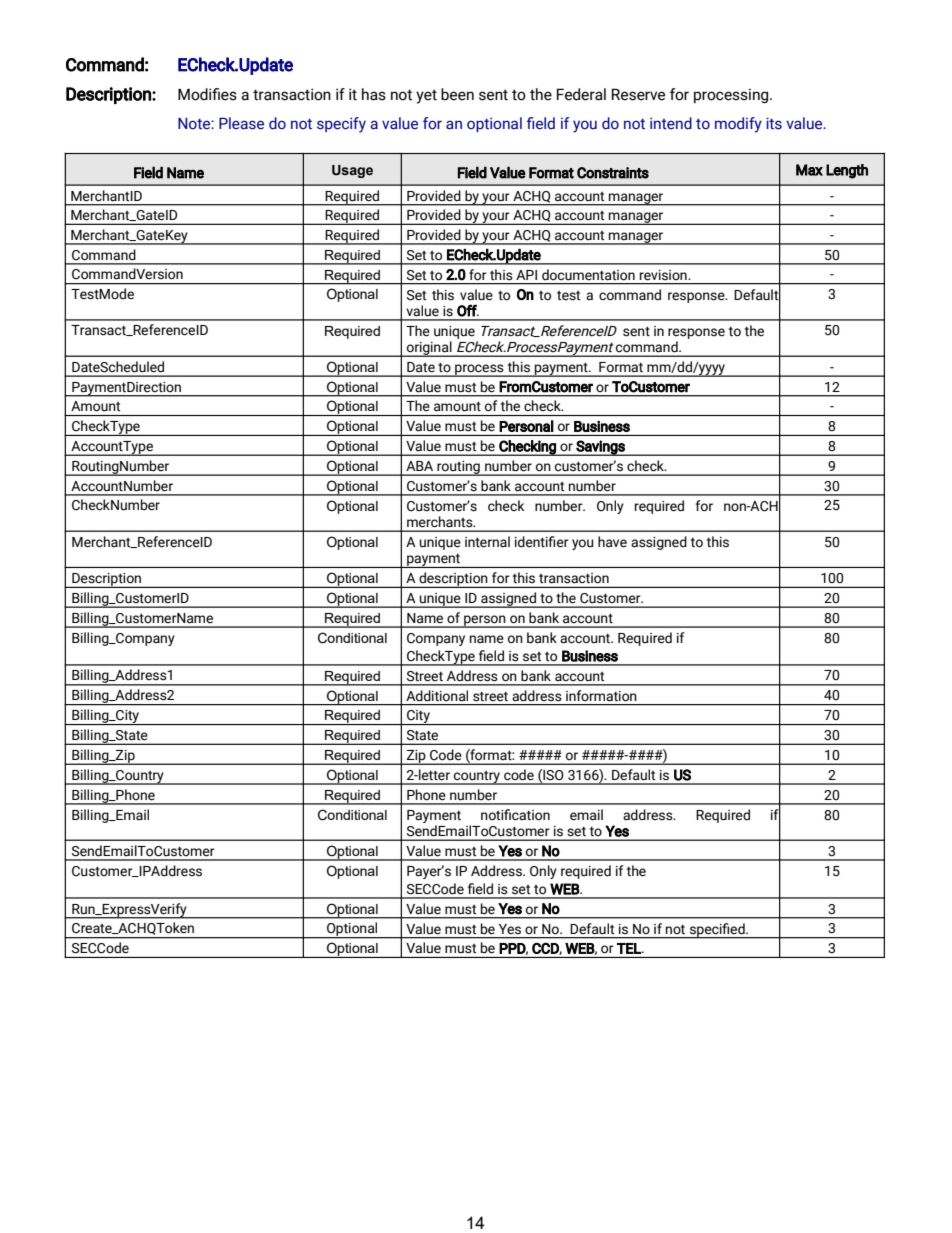 The image size is (952, 1233). Describe the element at coordinates (437, 696) in the screenshot. I see `Additional` at that location.
